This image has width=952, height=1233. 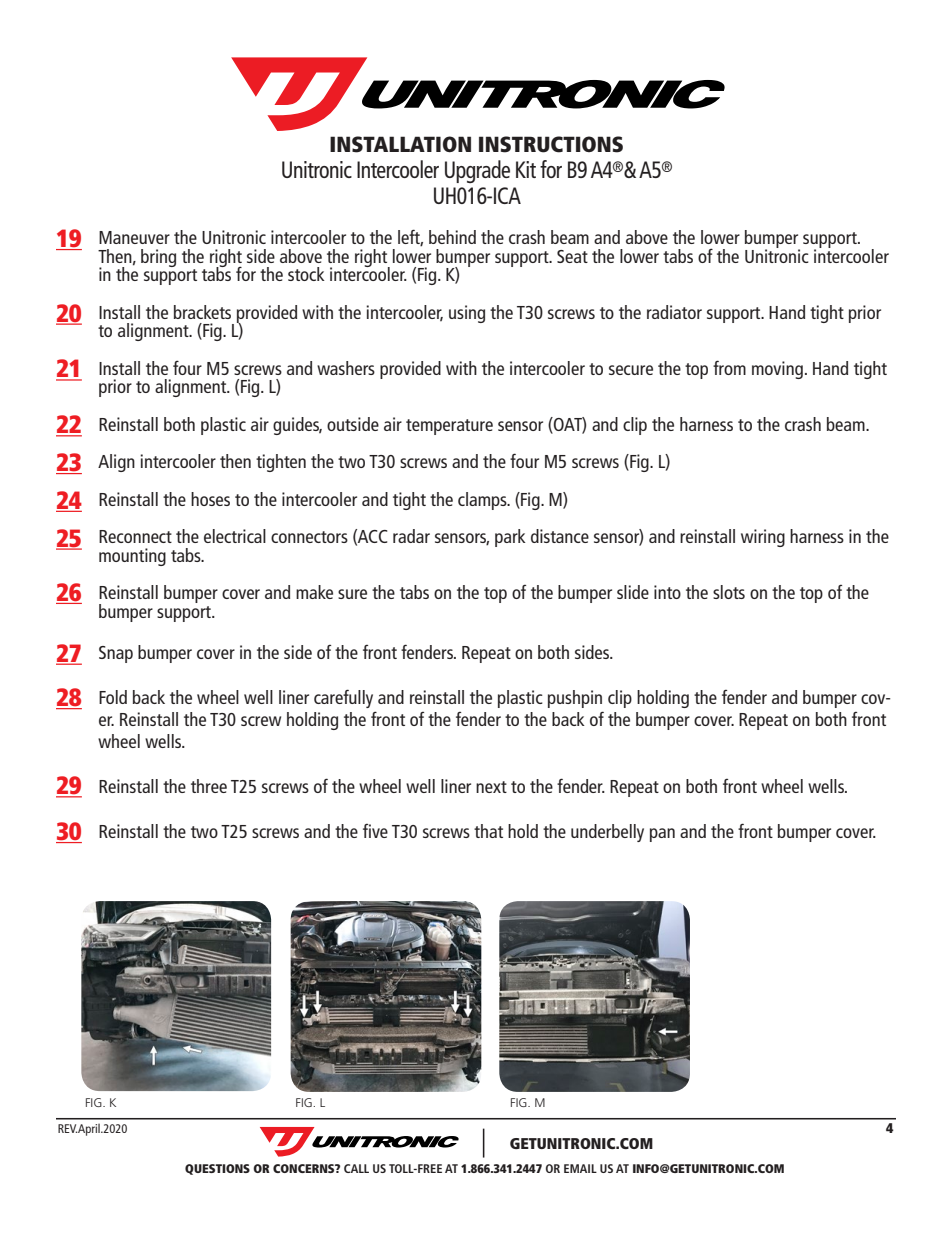 What do you see at coordinates (134, 237) in the image?
I see `Maneuver` at bounding box center [134, 237].
